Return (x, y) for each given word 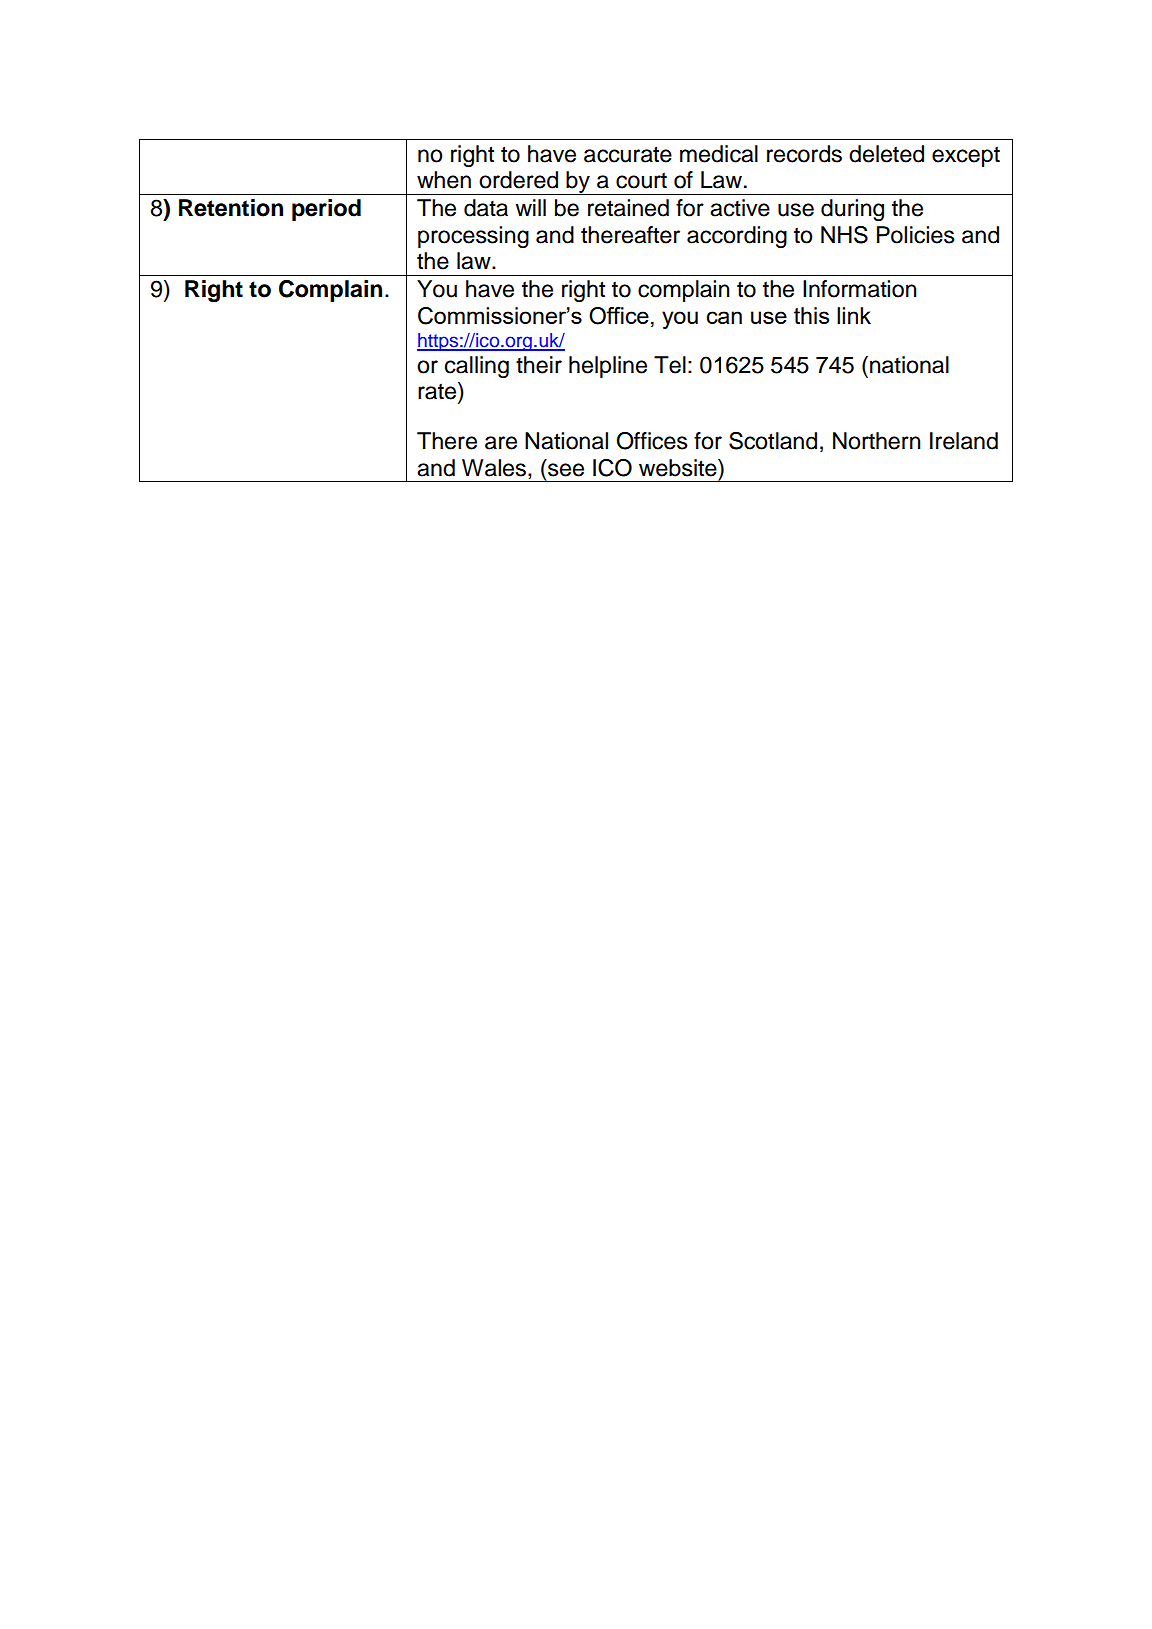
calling (477, 367)
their (539, 365)
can (724, 317)
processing (473, 237)
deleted (886, 154)
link (854, 315)
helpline (608, 367)
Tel (670, 365)
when (444, 180)
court (641, 180)
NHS (844, 235)
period (326, 210)
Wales (495, 469)
